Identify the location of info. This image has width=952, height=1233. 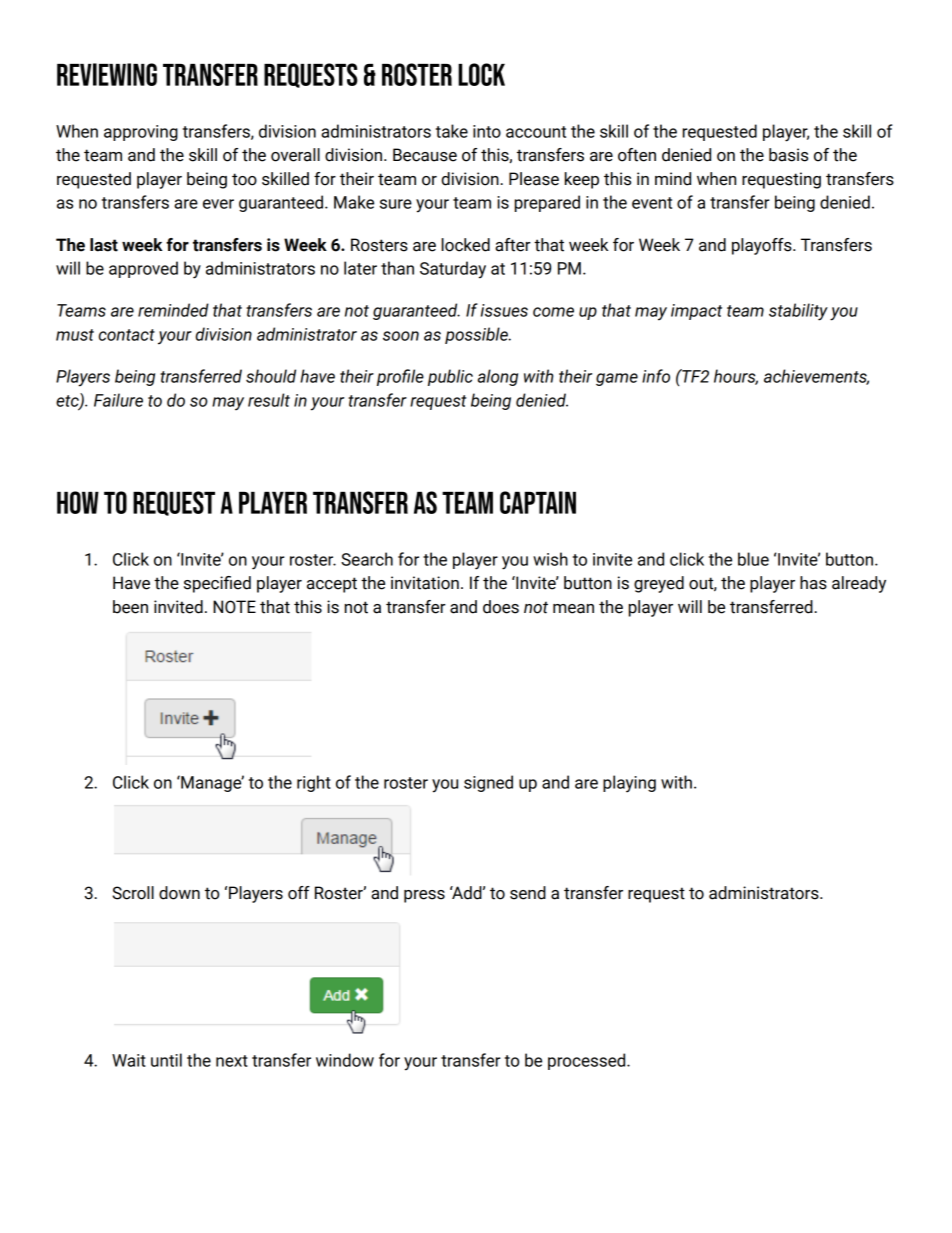
(656, 376).
